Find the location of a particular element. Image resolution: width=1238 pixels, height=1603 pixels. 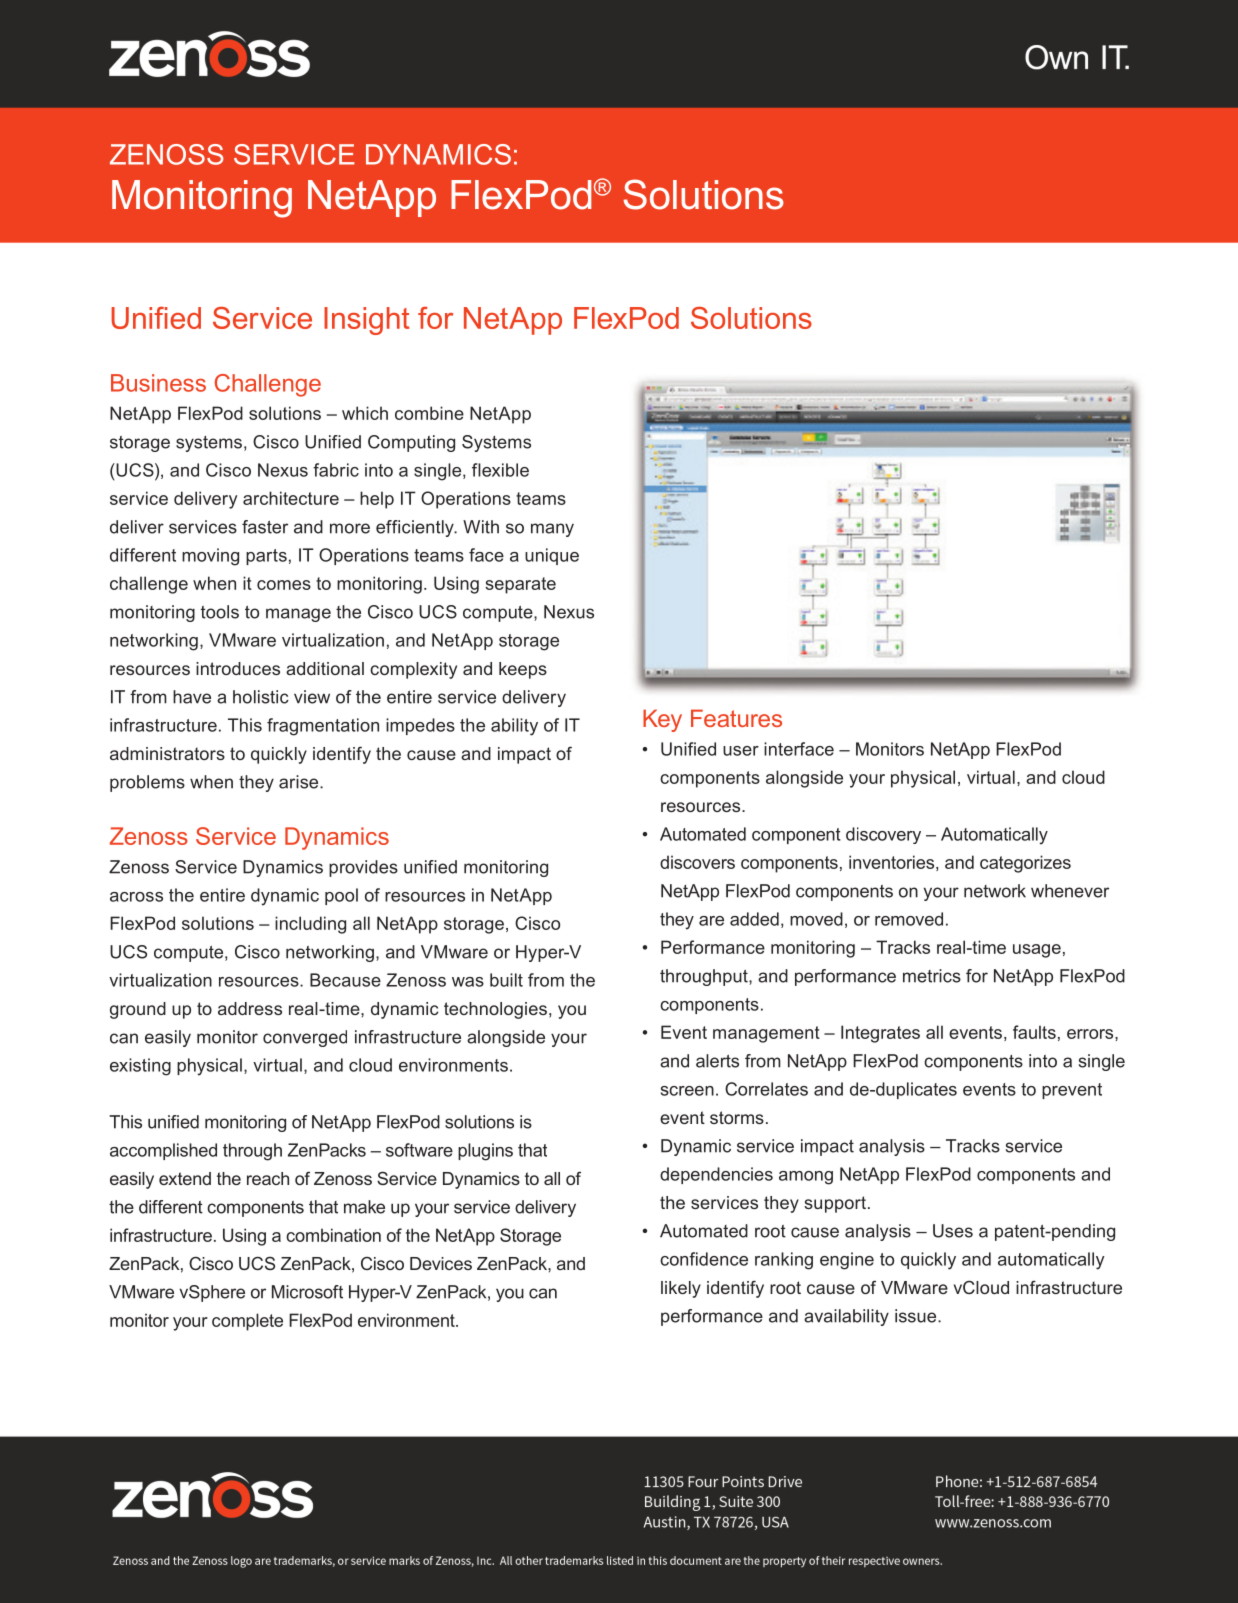

flexible is located at coordinates (500, 470).
